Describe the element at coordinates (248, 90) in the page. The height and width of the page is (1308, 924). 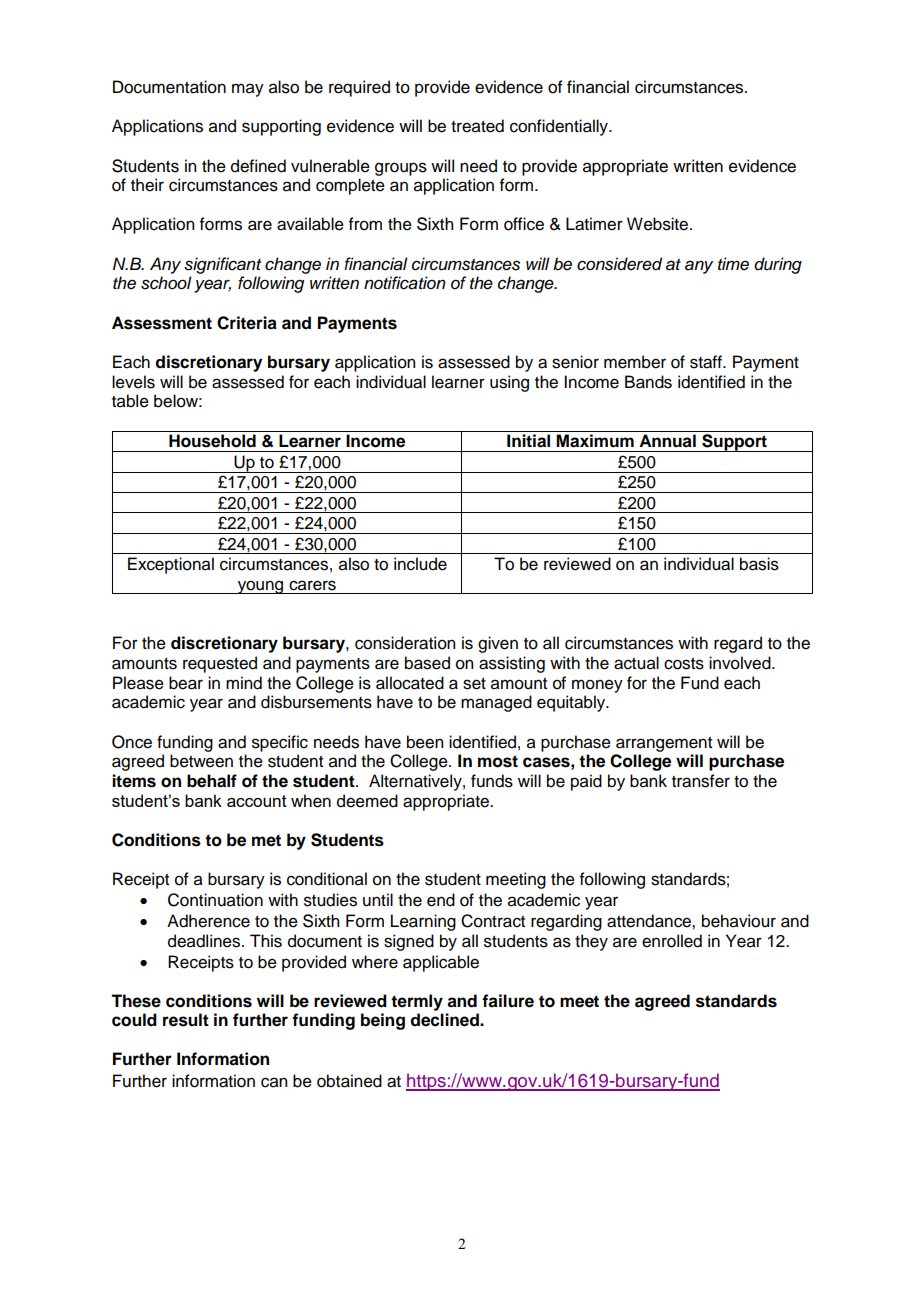
I see `may` at that location.
